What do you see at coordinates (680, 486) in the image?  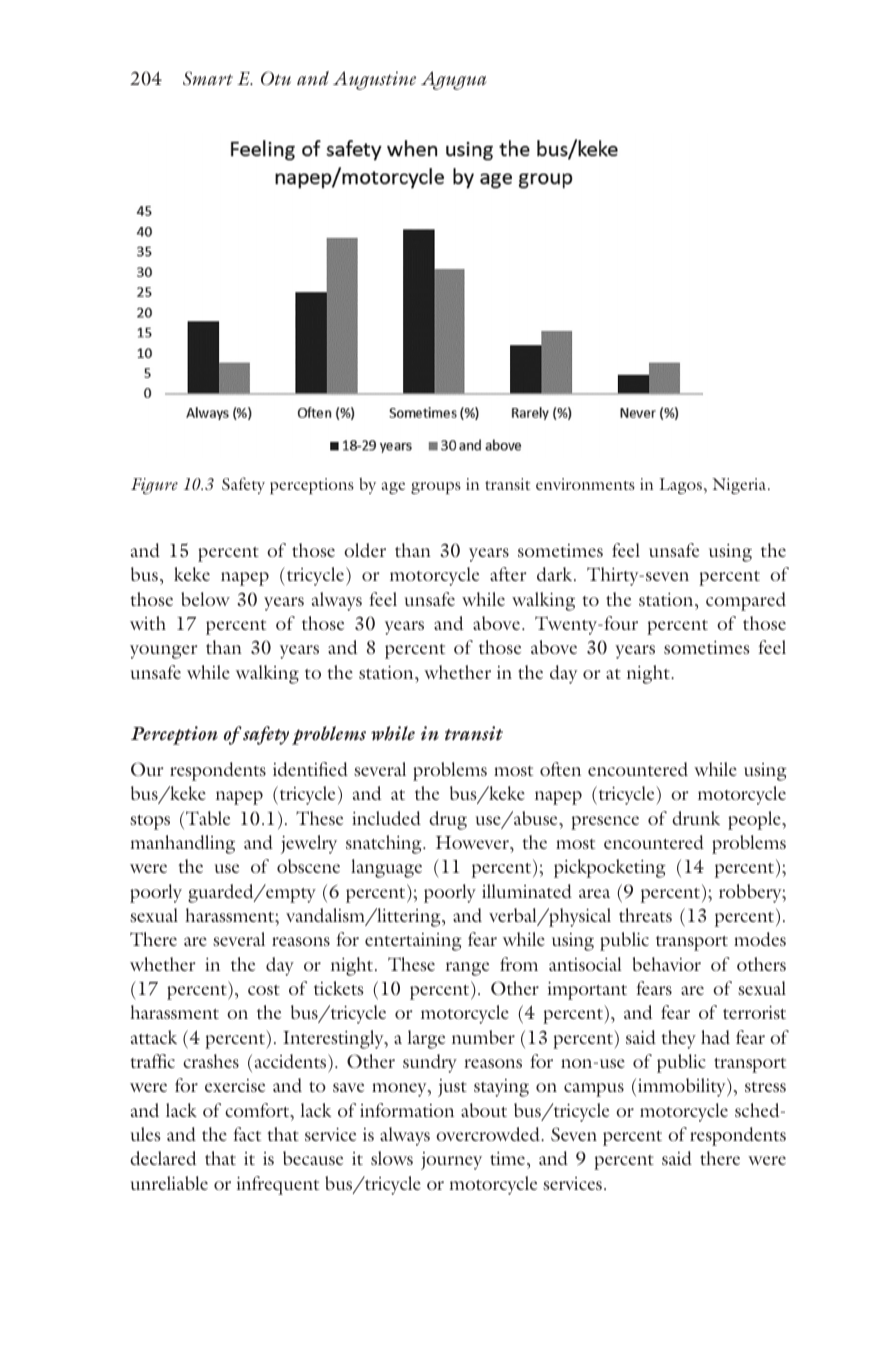 I see `Lagos` at bounding box center [680, 486].
